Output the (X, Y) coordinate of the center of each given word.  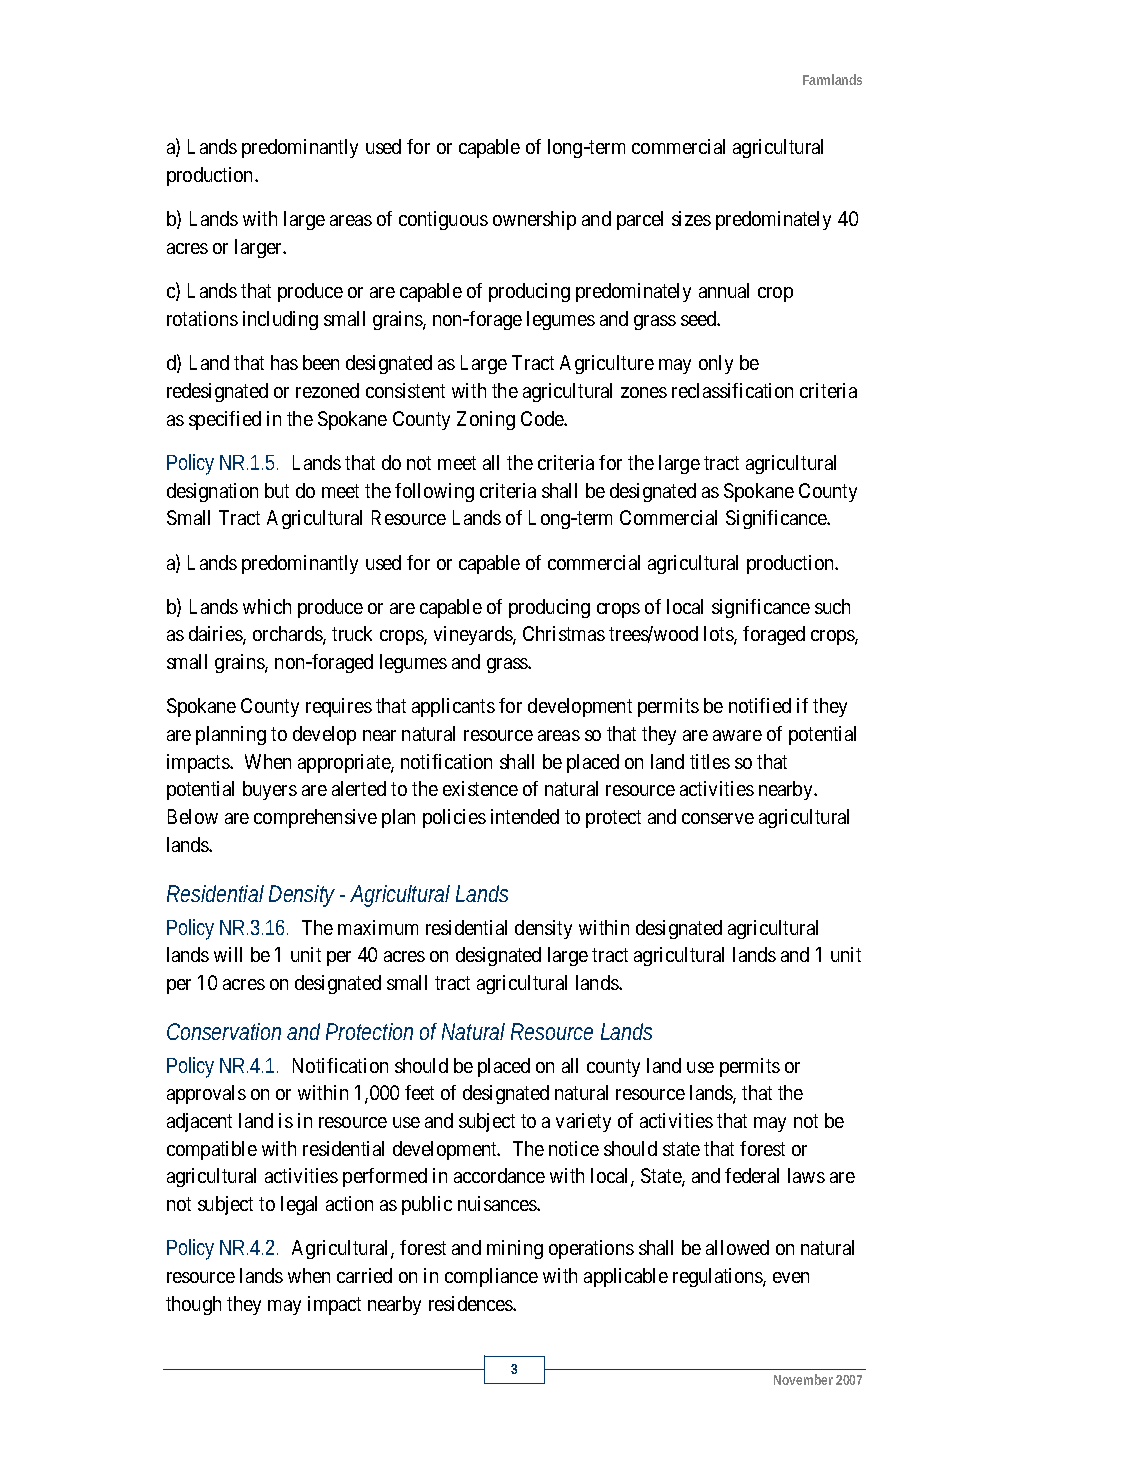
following (434, 492)
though (193, 1305)
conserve (718, 818)
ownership (534, 220)
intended (525, 816)
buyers (270, 790)
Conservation (224, 1031)
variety (583, 1122)
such (832, 606)
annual (724, 290)
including (280, 320)
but (277, 490)
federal (752, 1175)
